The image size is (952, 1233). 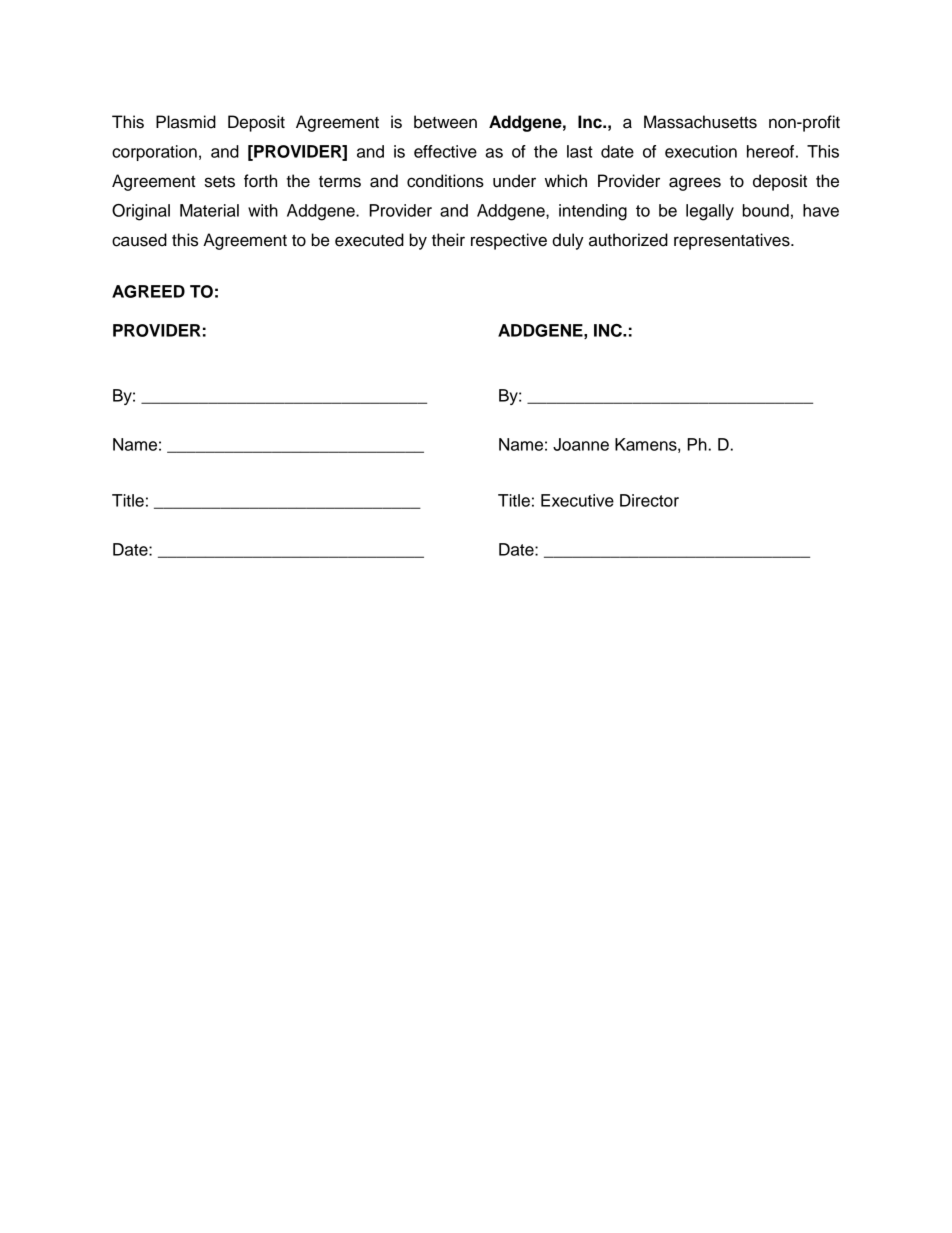 What do you see at coordinates (186, 122) in the screenshot?
I see `Plasmid` at bounding box center [186, 122].
